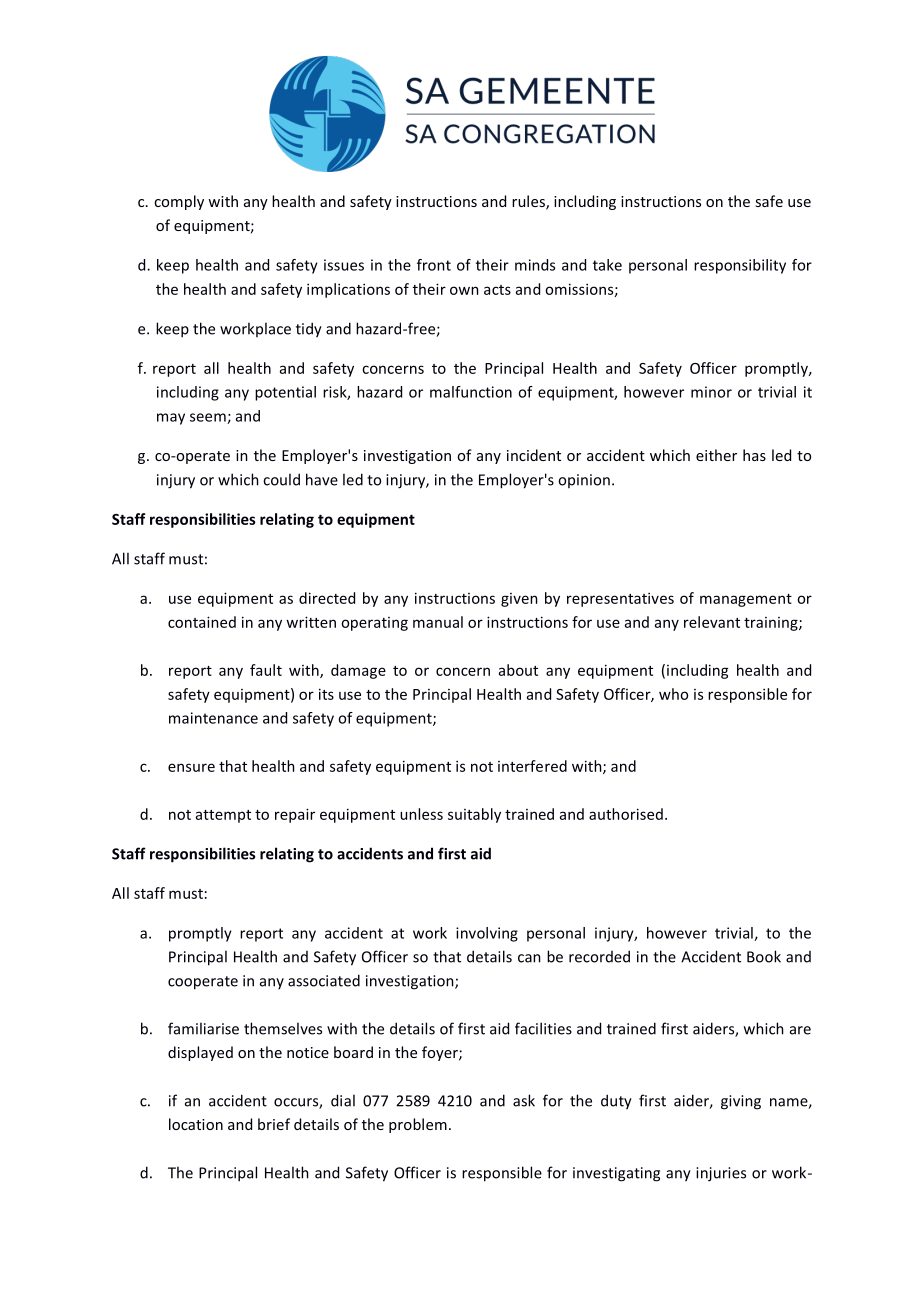  What do you see at coordinates (529, 202) in the screenshot?
I see `rules` at bounding box center [529, 202].
